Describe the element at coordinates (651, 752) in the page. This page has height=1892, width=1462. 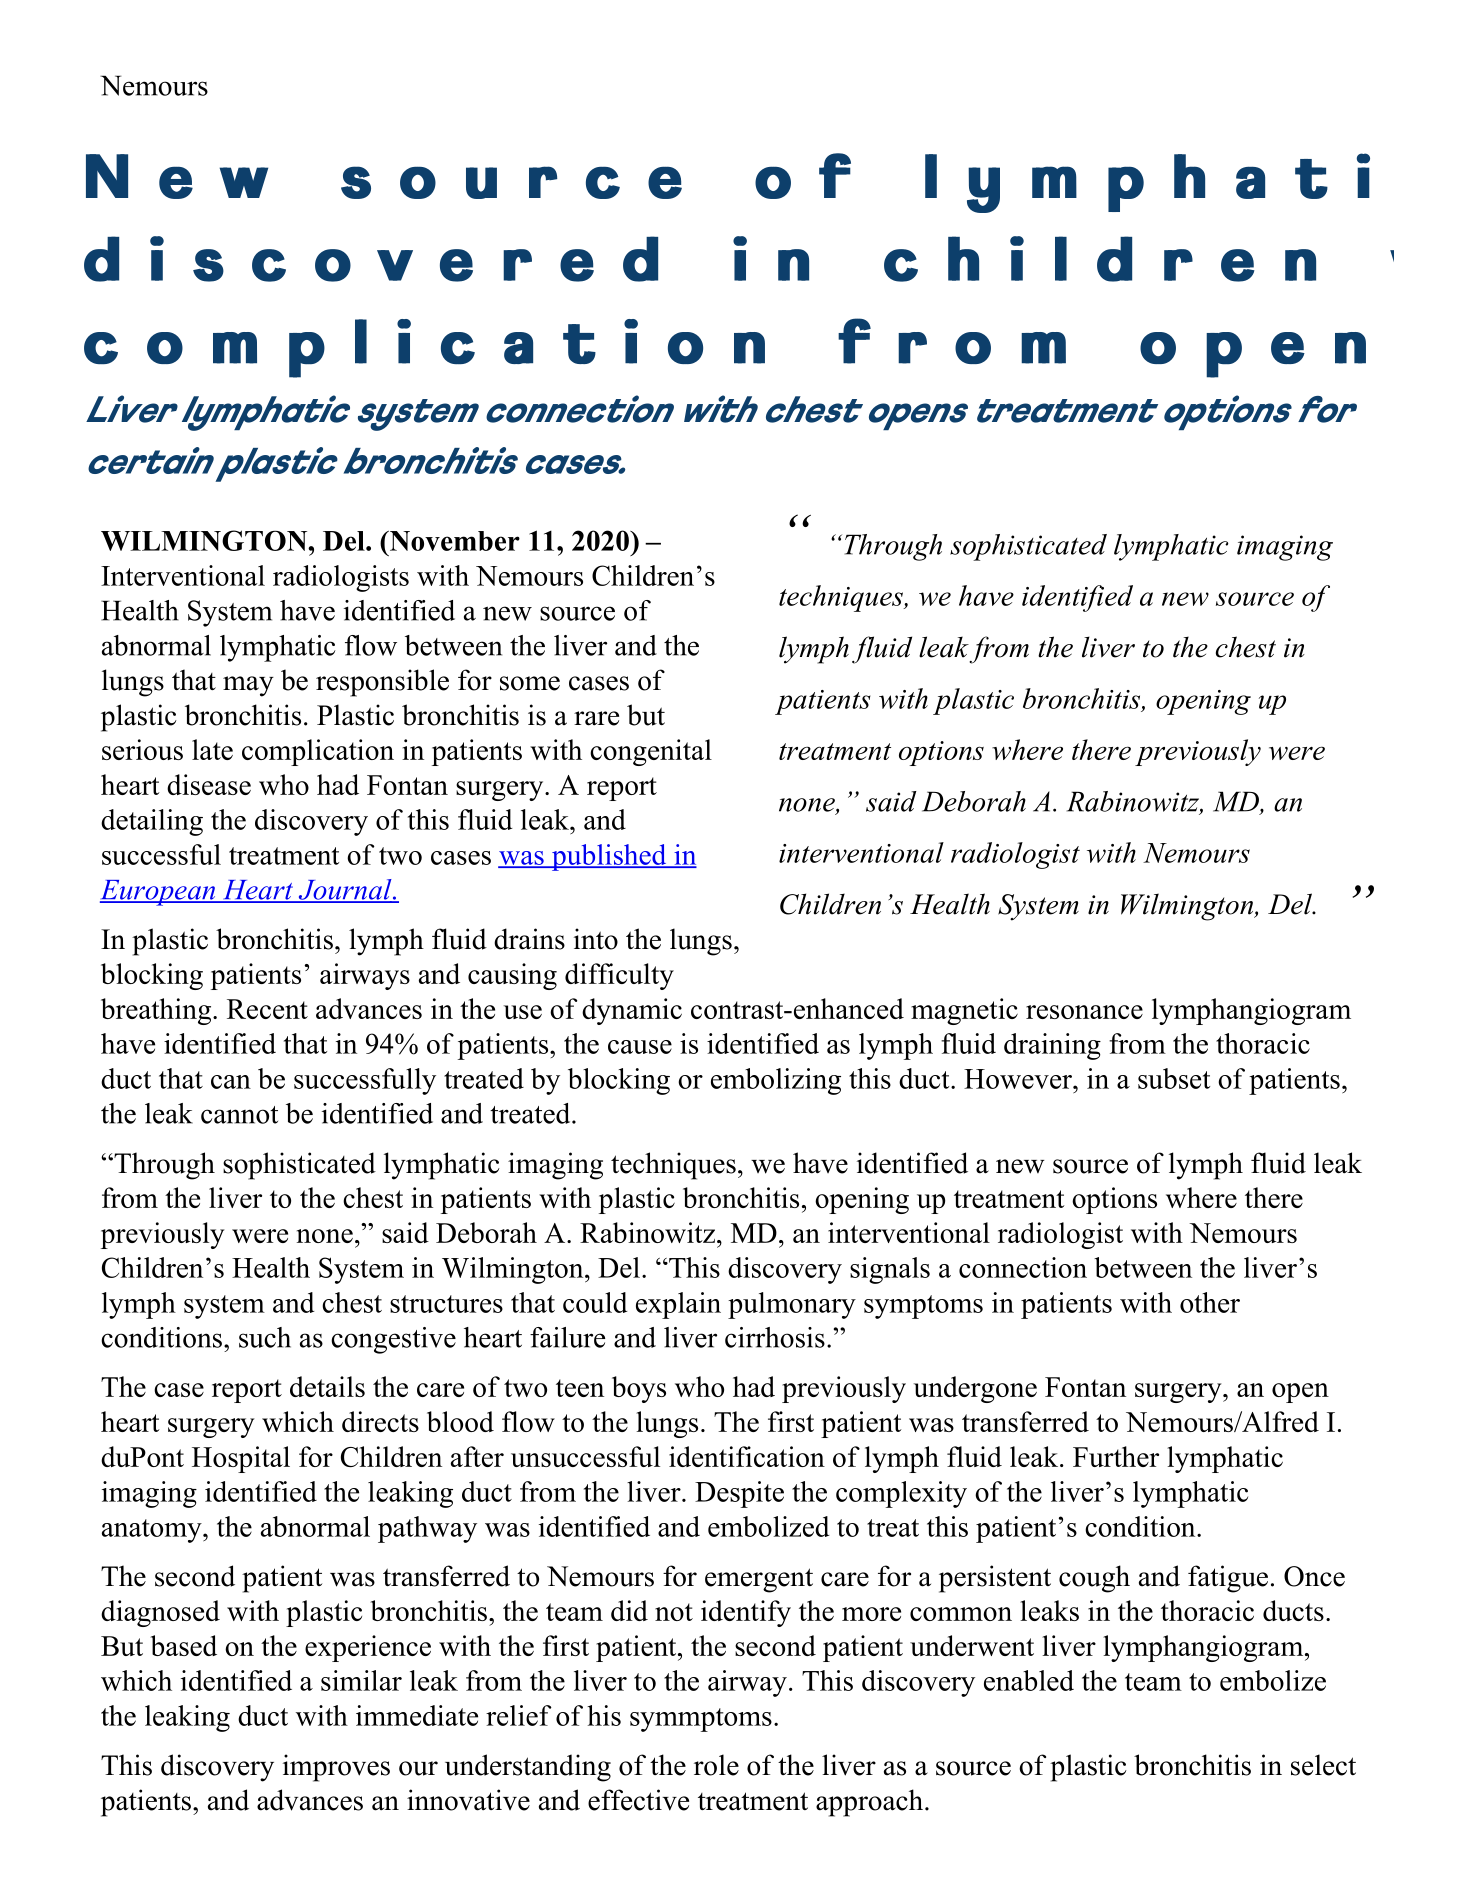
I see `congenital` at that location.
